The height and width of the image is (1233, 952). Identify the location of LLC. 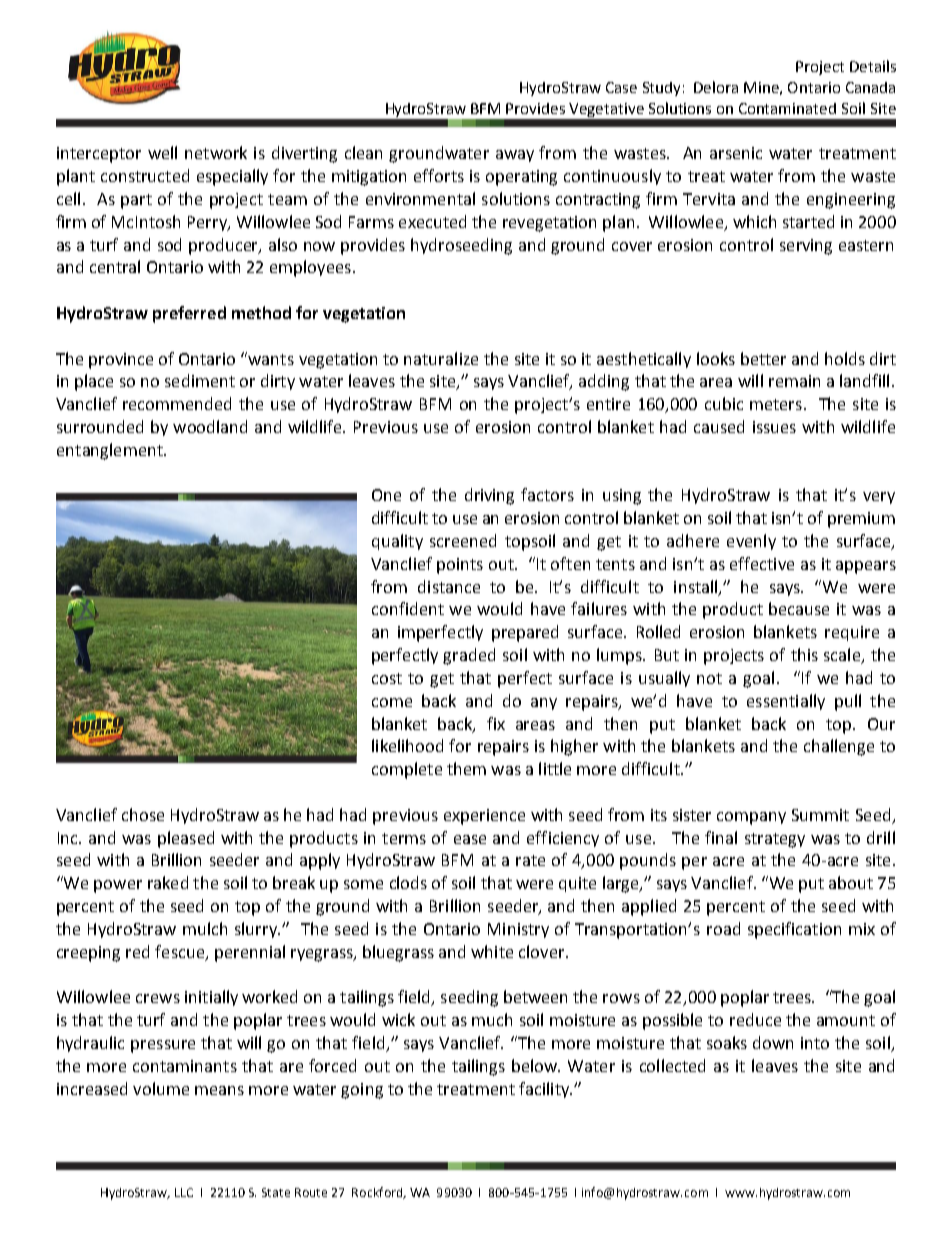
(184, 1192).
